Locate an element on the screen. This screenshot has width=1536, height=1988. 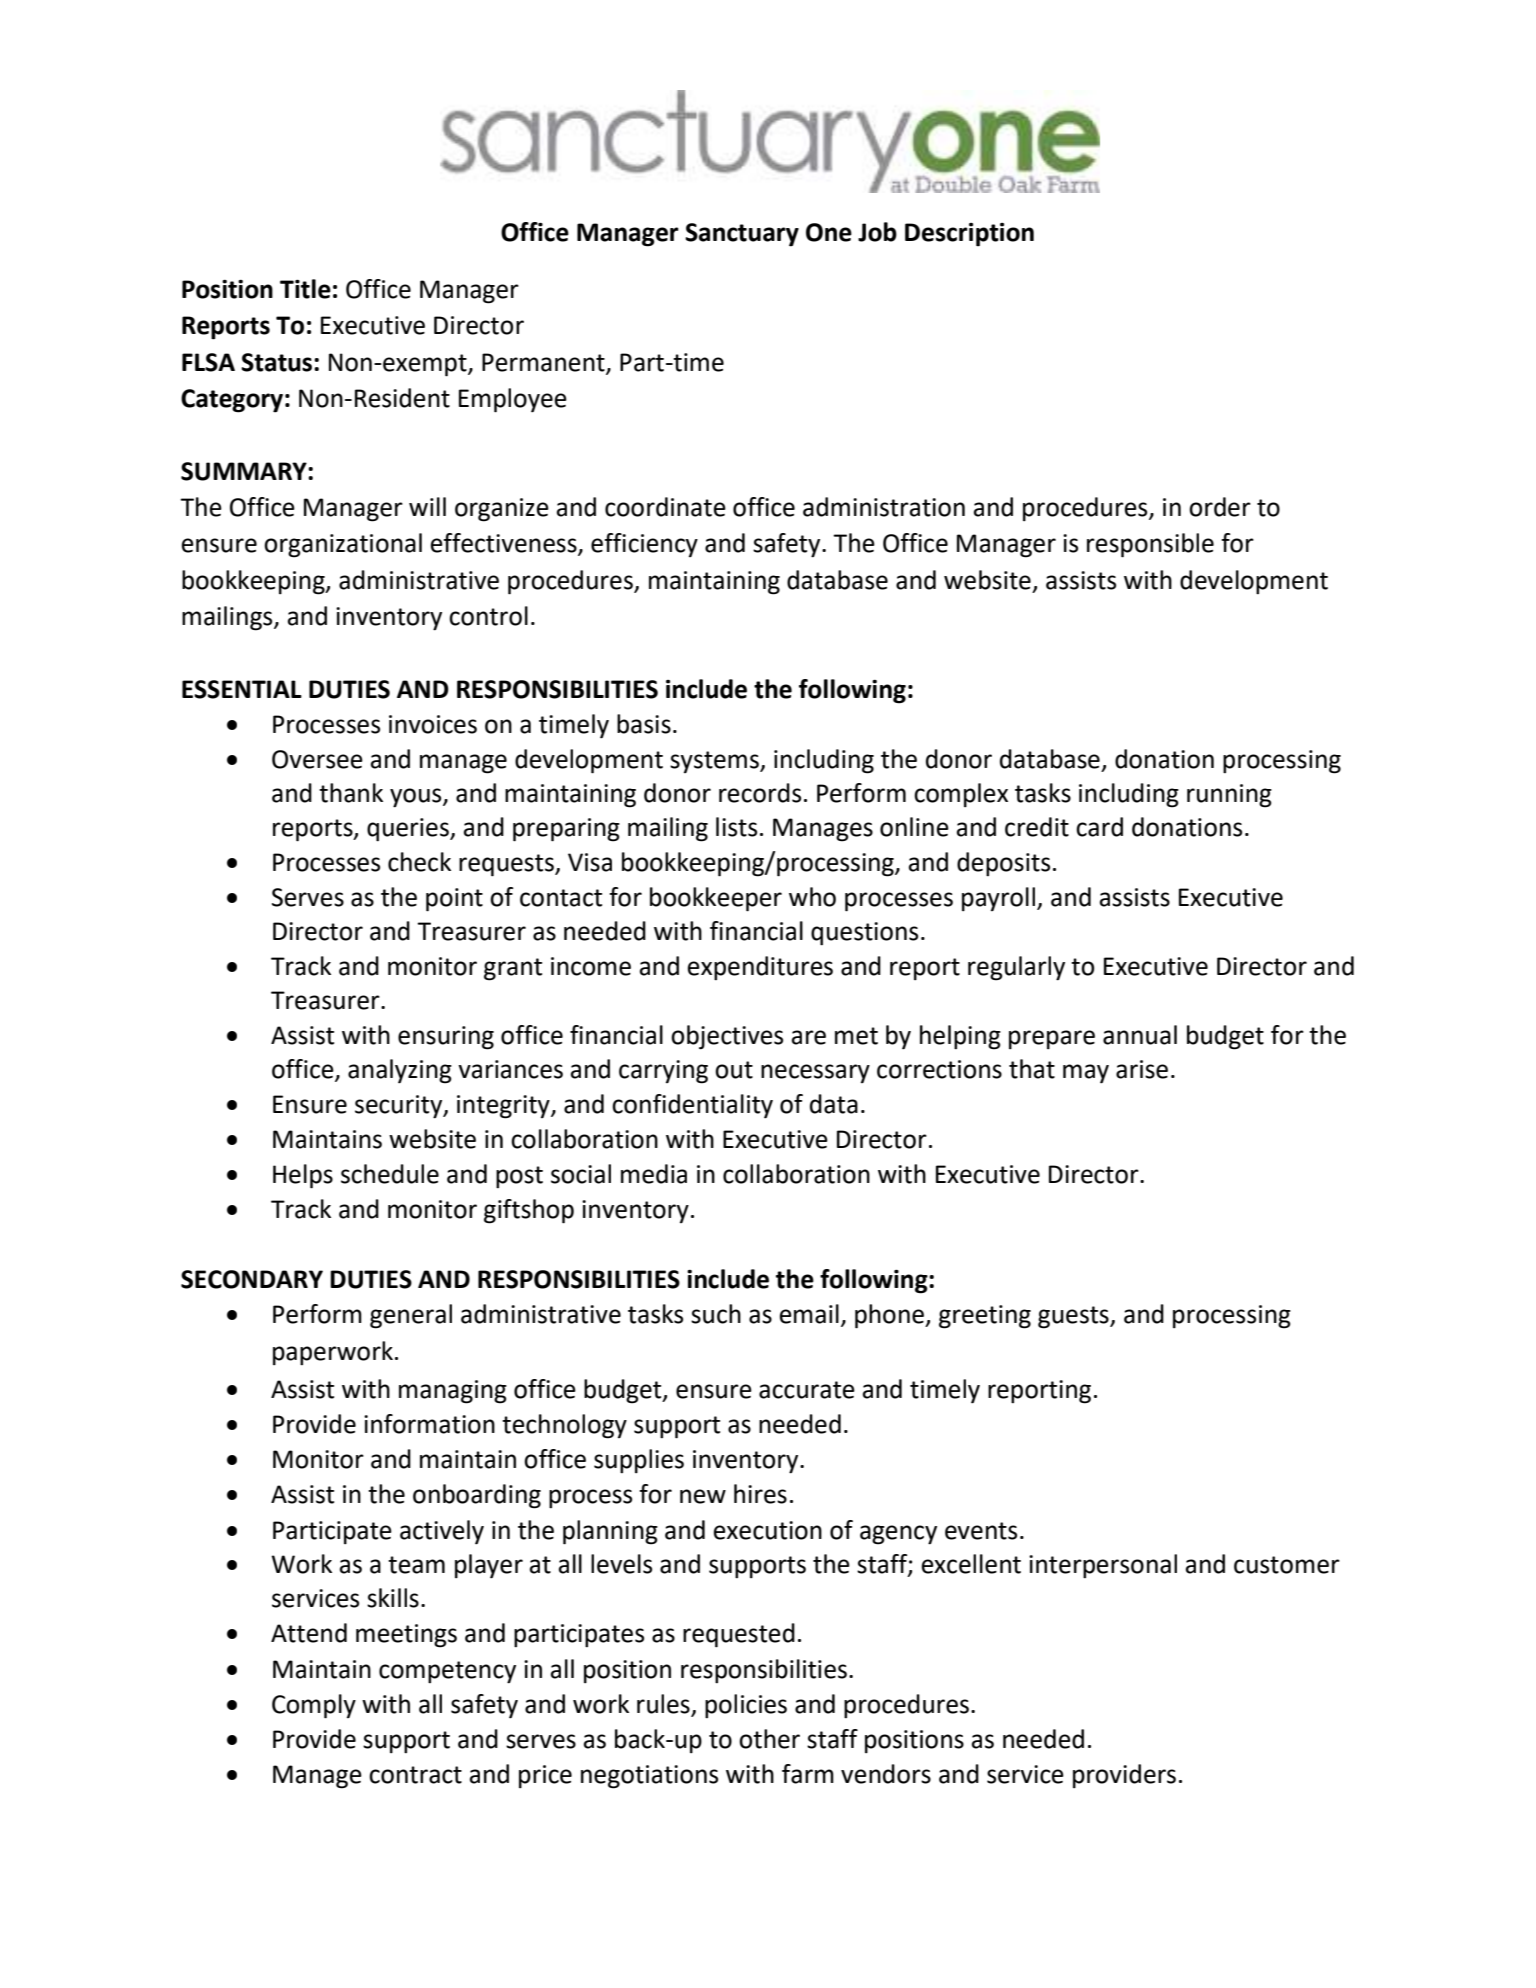
interpersonal is located at coordinates (1103, 1566).
